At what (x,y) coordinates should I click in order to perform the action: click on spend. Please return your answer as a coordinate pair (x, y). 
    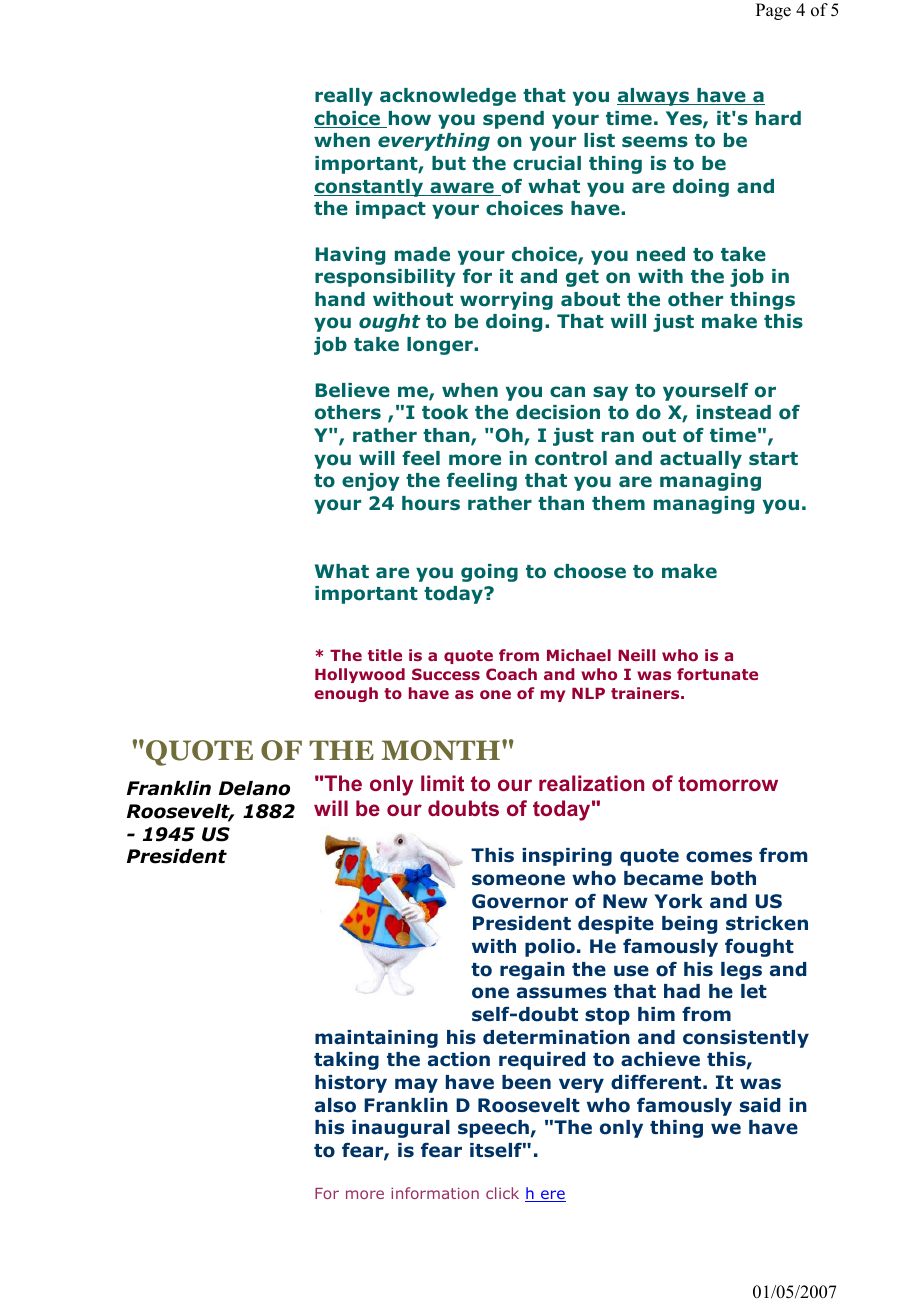
    Looking at the image, I should click on (513, 120).
